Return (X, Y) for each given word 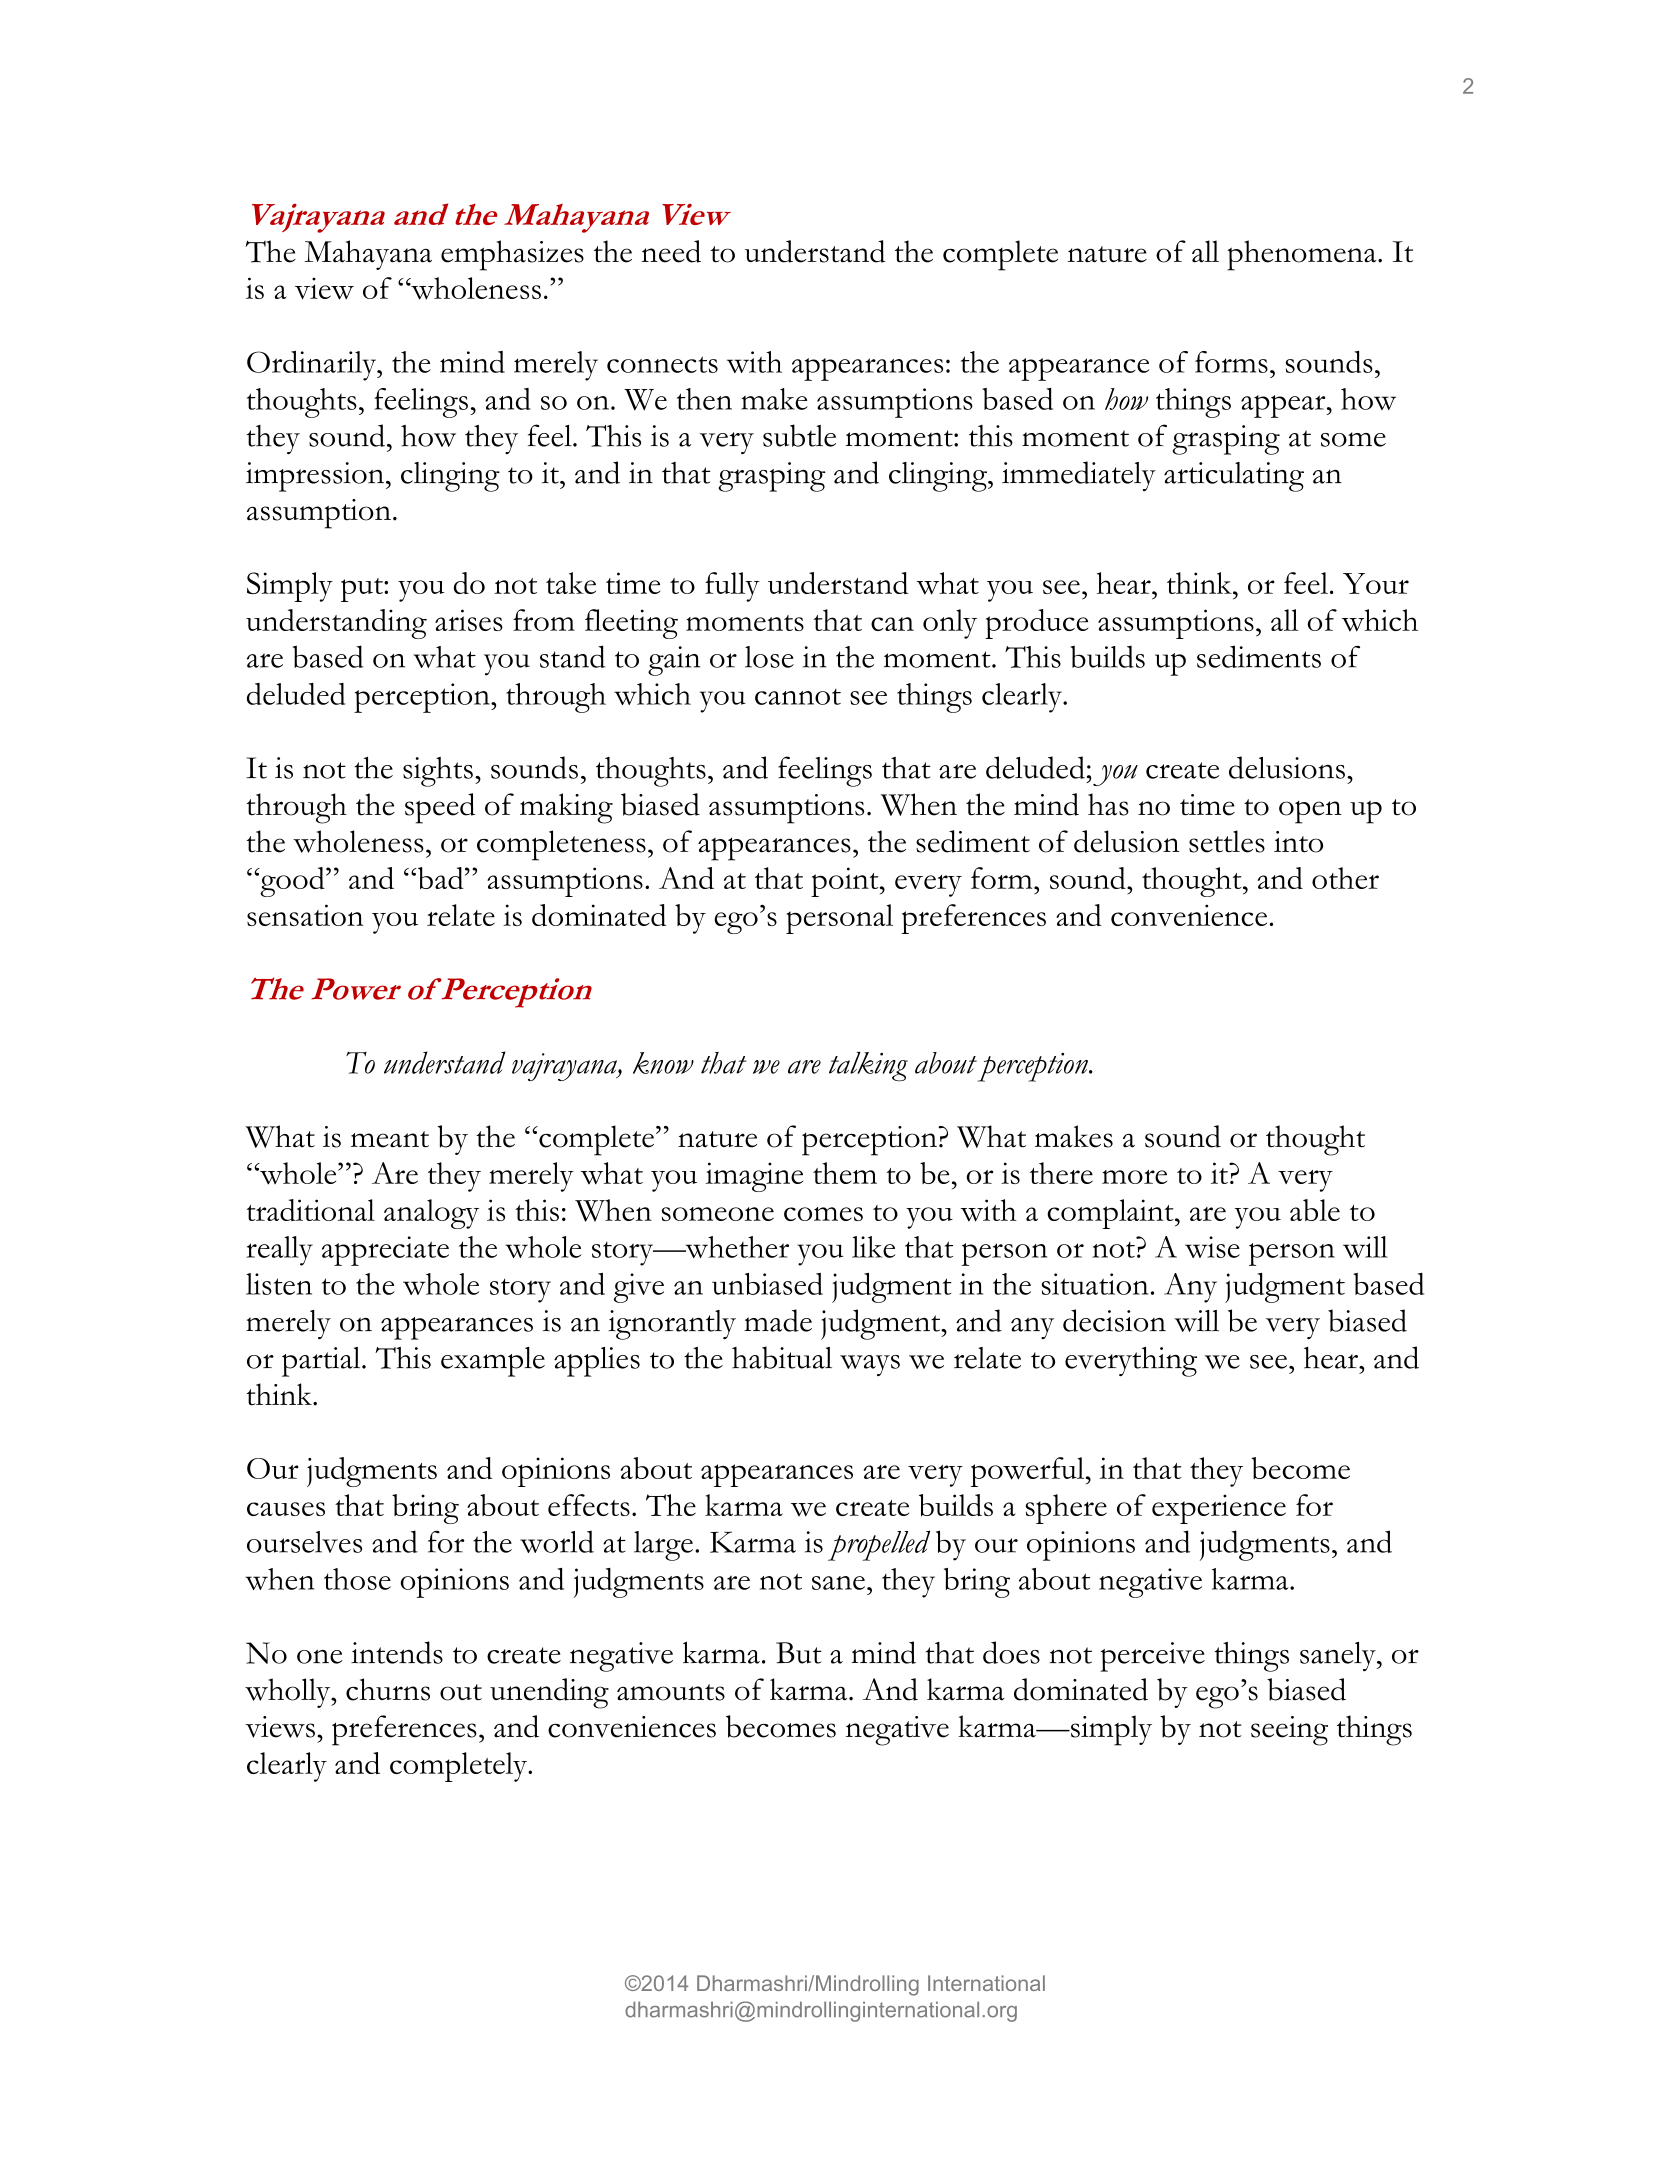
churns (388, 1689)
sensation (305, 915)
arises (469, 620)
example (493, 1362)
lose (769, 657)
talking (868, 1067)
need (671, 251)
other (1345, 878)
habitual (782, 1357)
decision (1114, 1320)
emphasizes (512, 255)
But (799, 1653)
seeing (1289, 1731)
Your (1376, 583)
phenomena (1303, 255)
